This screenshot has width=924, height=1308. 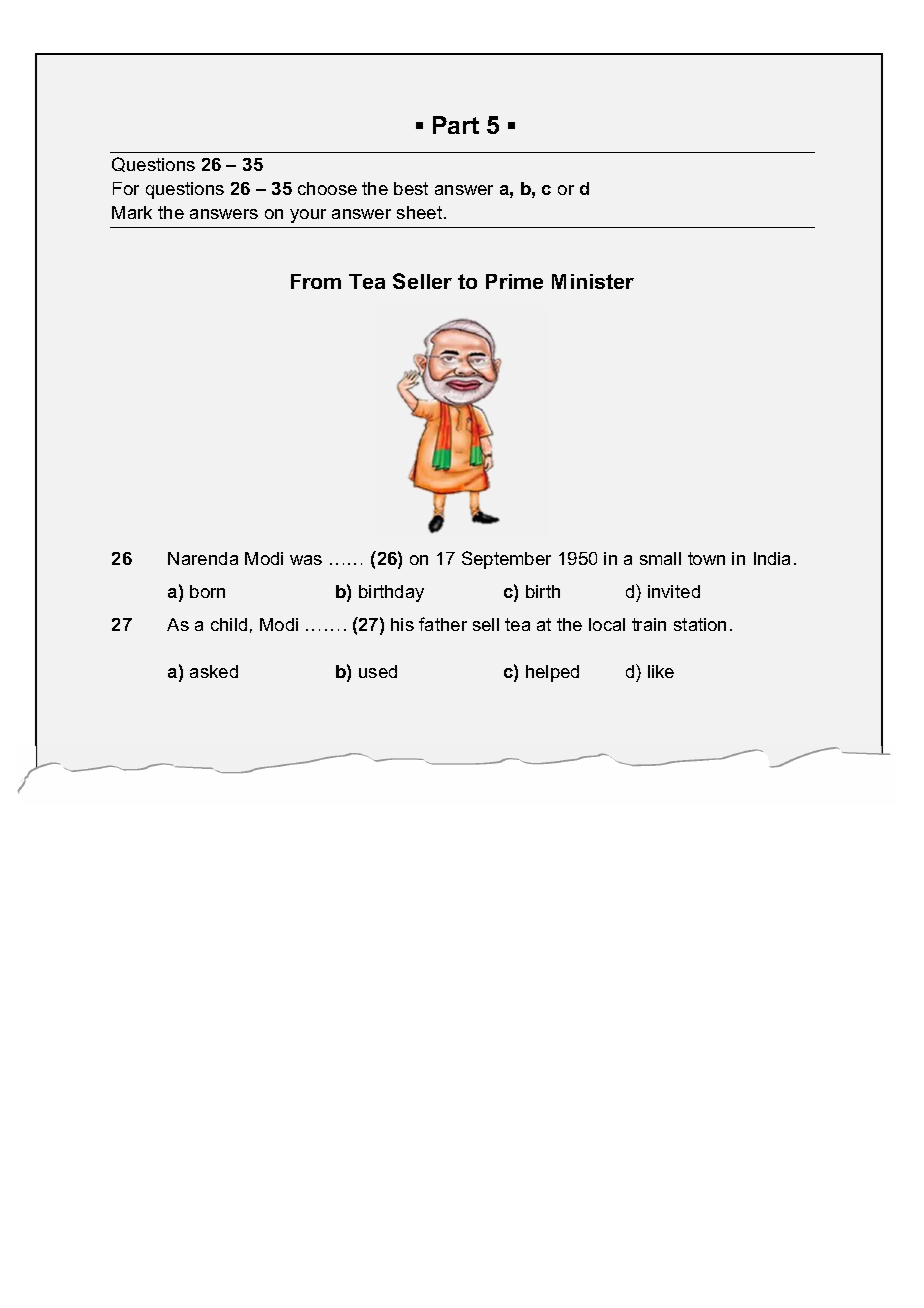 What do you see at coordinates (306, 560) in the screenshot?
I see `was` at bounding box center [306, 560].
